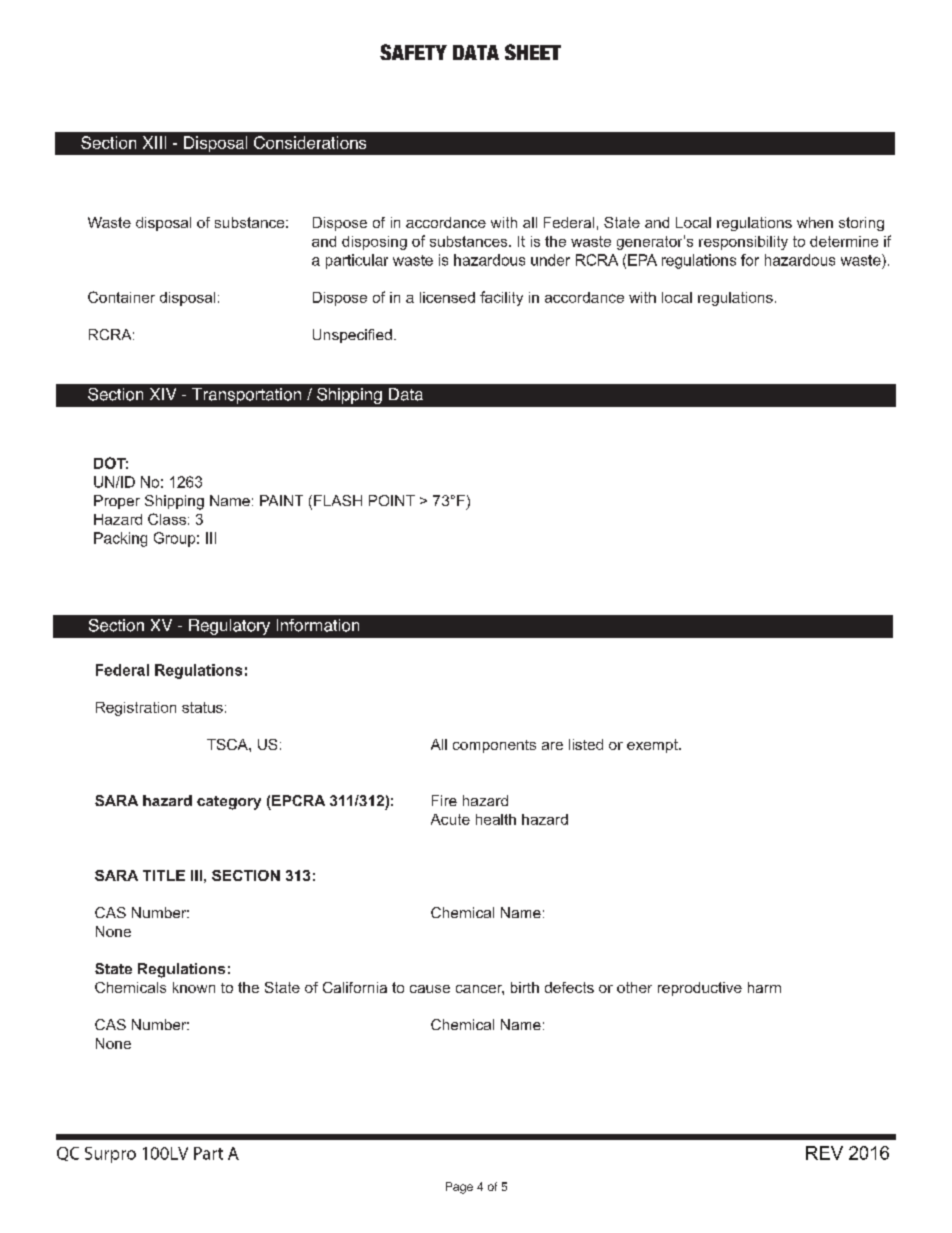 Image resolution: width=952 pixels, height=1233 pixels. What do you see at coordinates (154, 142) in the document?
I see `XIII` at bounding box center [154, 142].
